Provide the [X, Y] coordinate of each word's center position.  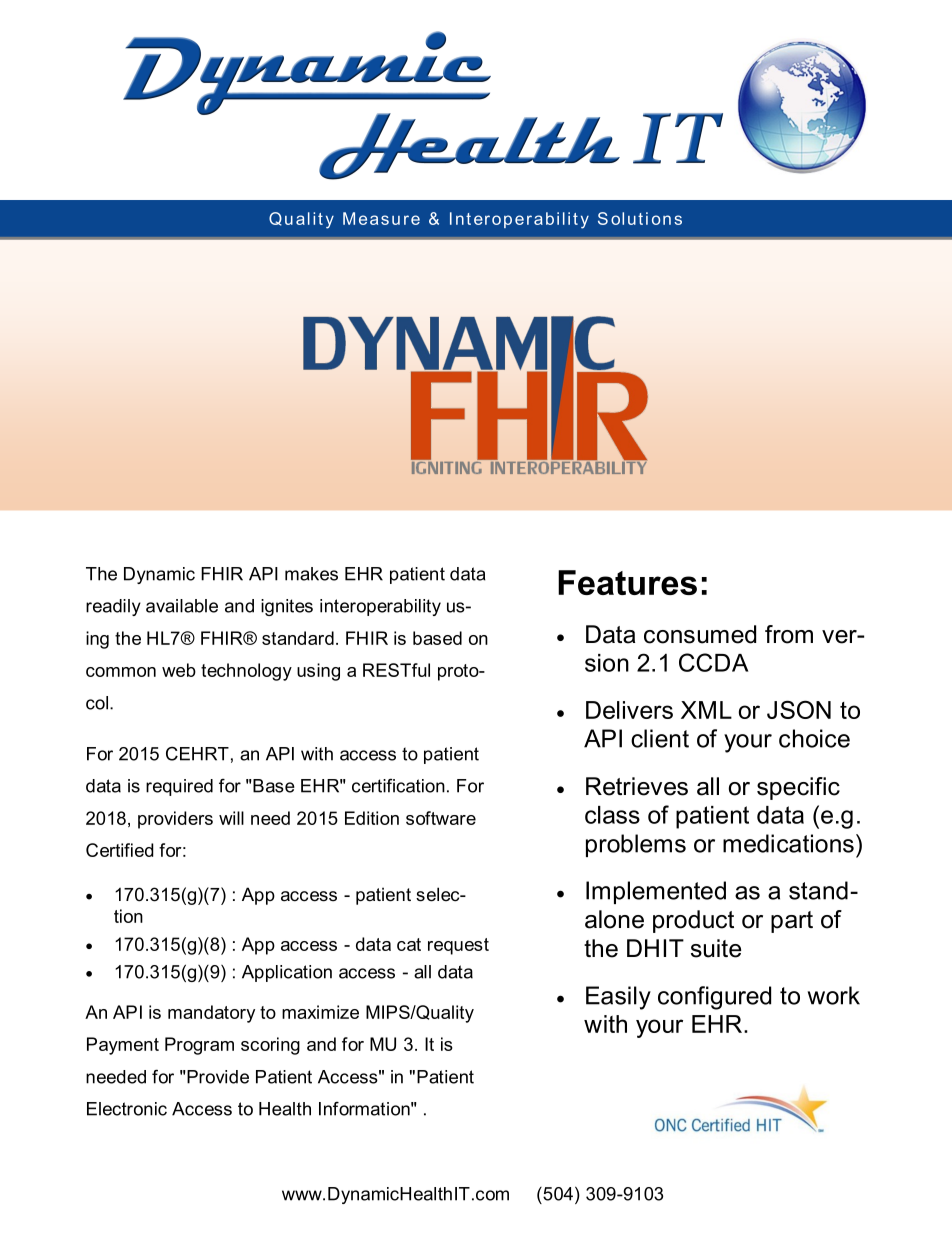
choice [814, 738]
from [789, 634]
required [179, 787]
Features [627, 582]
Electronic [127, 1109]
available [182, 606]
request [458, 946]
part [792, 922]
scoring [270, 1046]
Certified [120, 850]
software [441, 818]
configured [714, 998]
